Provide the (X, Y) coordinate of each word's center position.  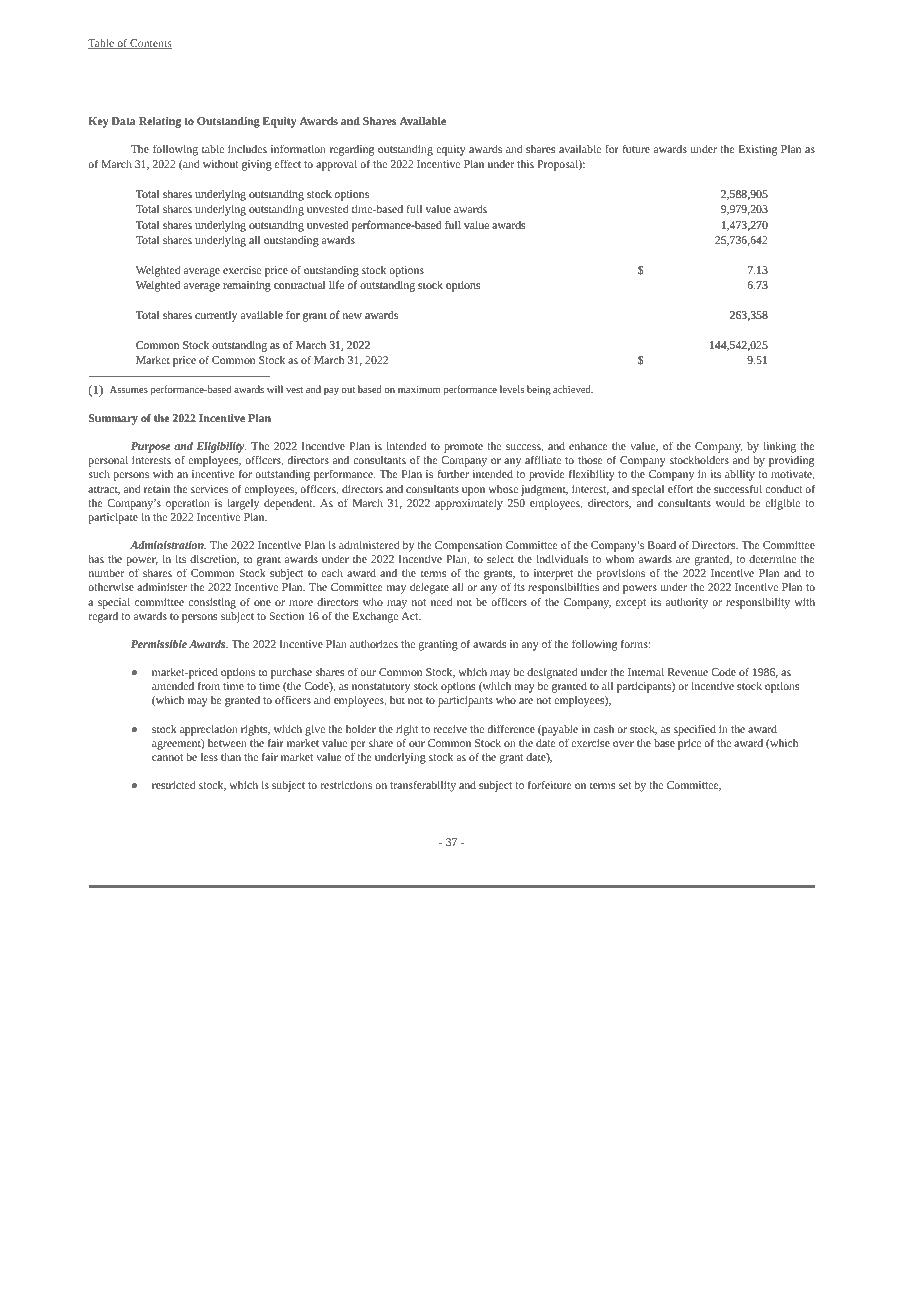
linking (779, 447)
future (636, 148)
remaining (247, 286)
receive (450, 729)
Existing (758, 150)
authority (687, 603)
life (336, 284)
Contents (150, 44)
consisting (212, 603)
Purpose (150, 447)
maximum (419, 389)
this (525, 164)
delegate (429, 588)
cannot (167, 757)
